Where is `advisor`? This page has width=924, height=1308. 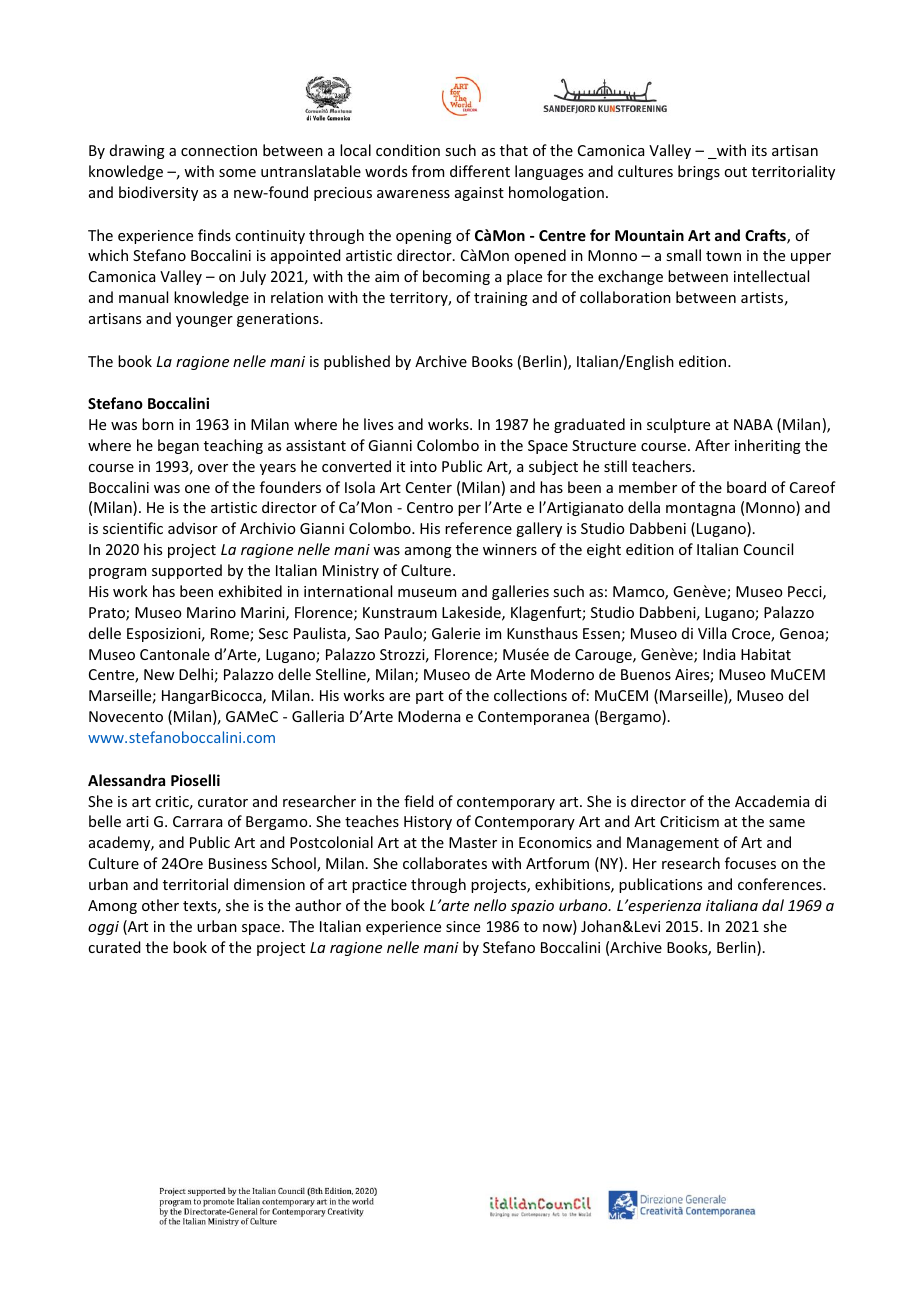
advisor is located at coordinates (193, 528).
